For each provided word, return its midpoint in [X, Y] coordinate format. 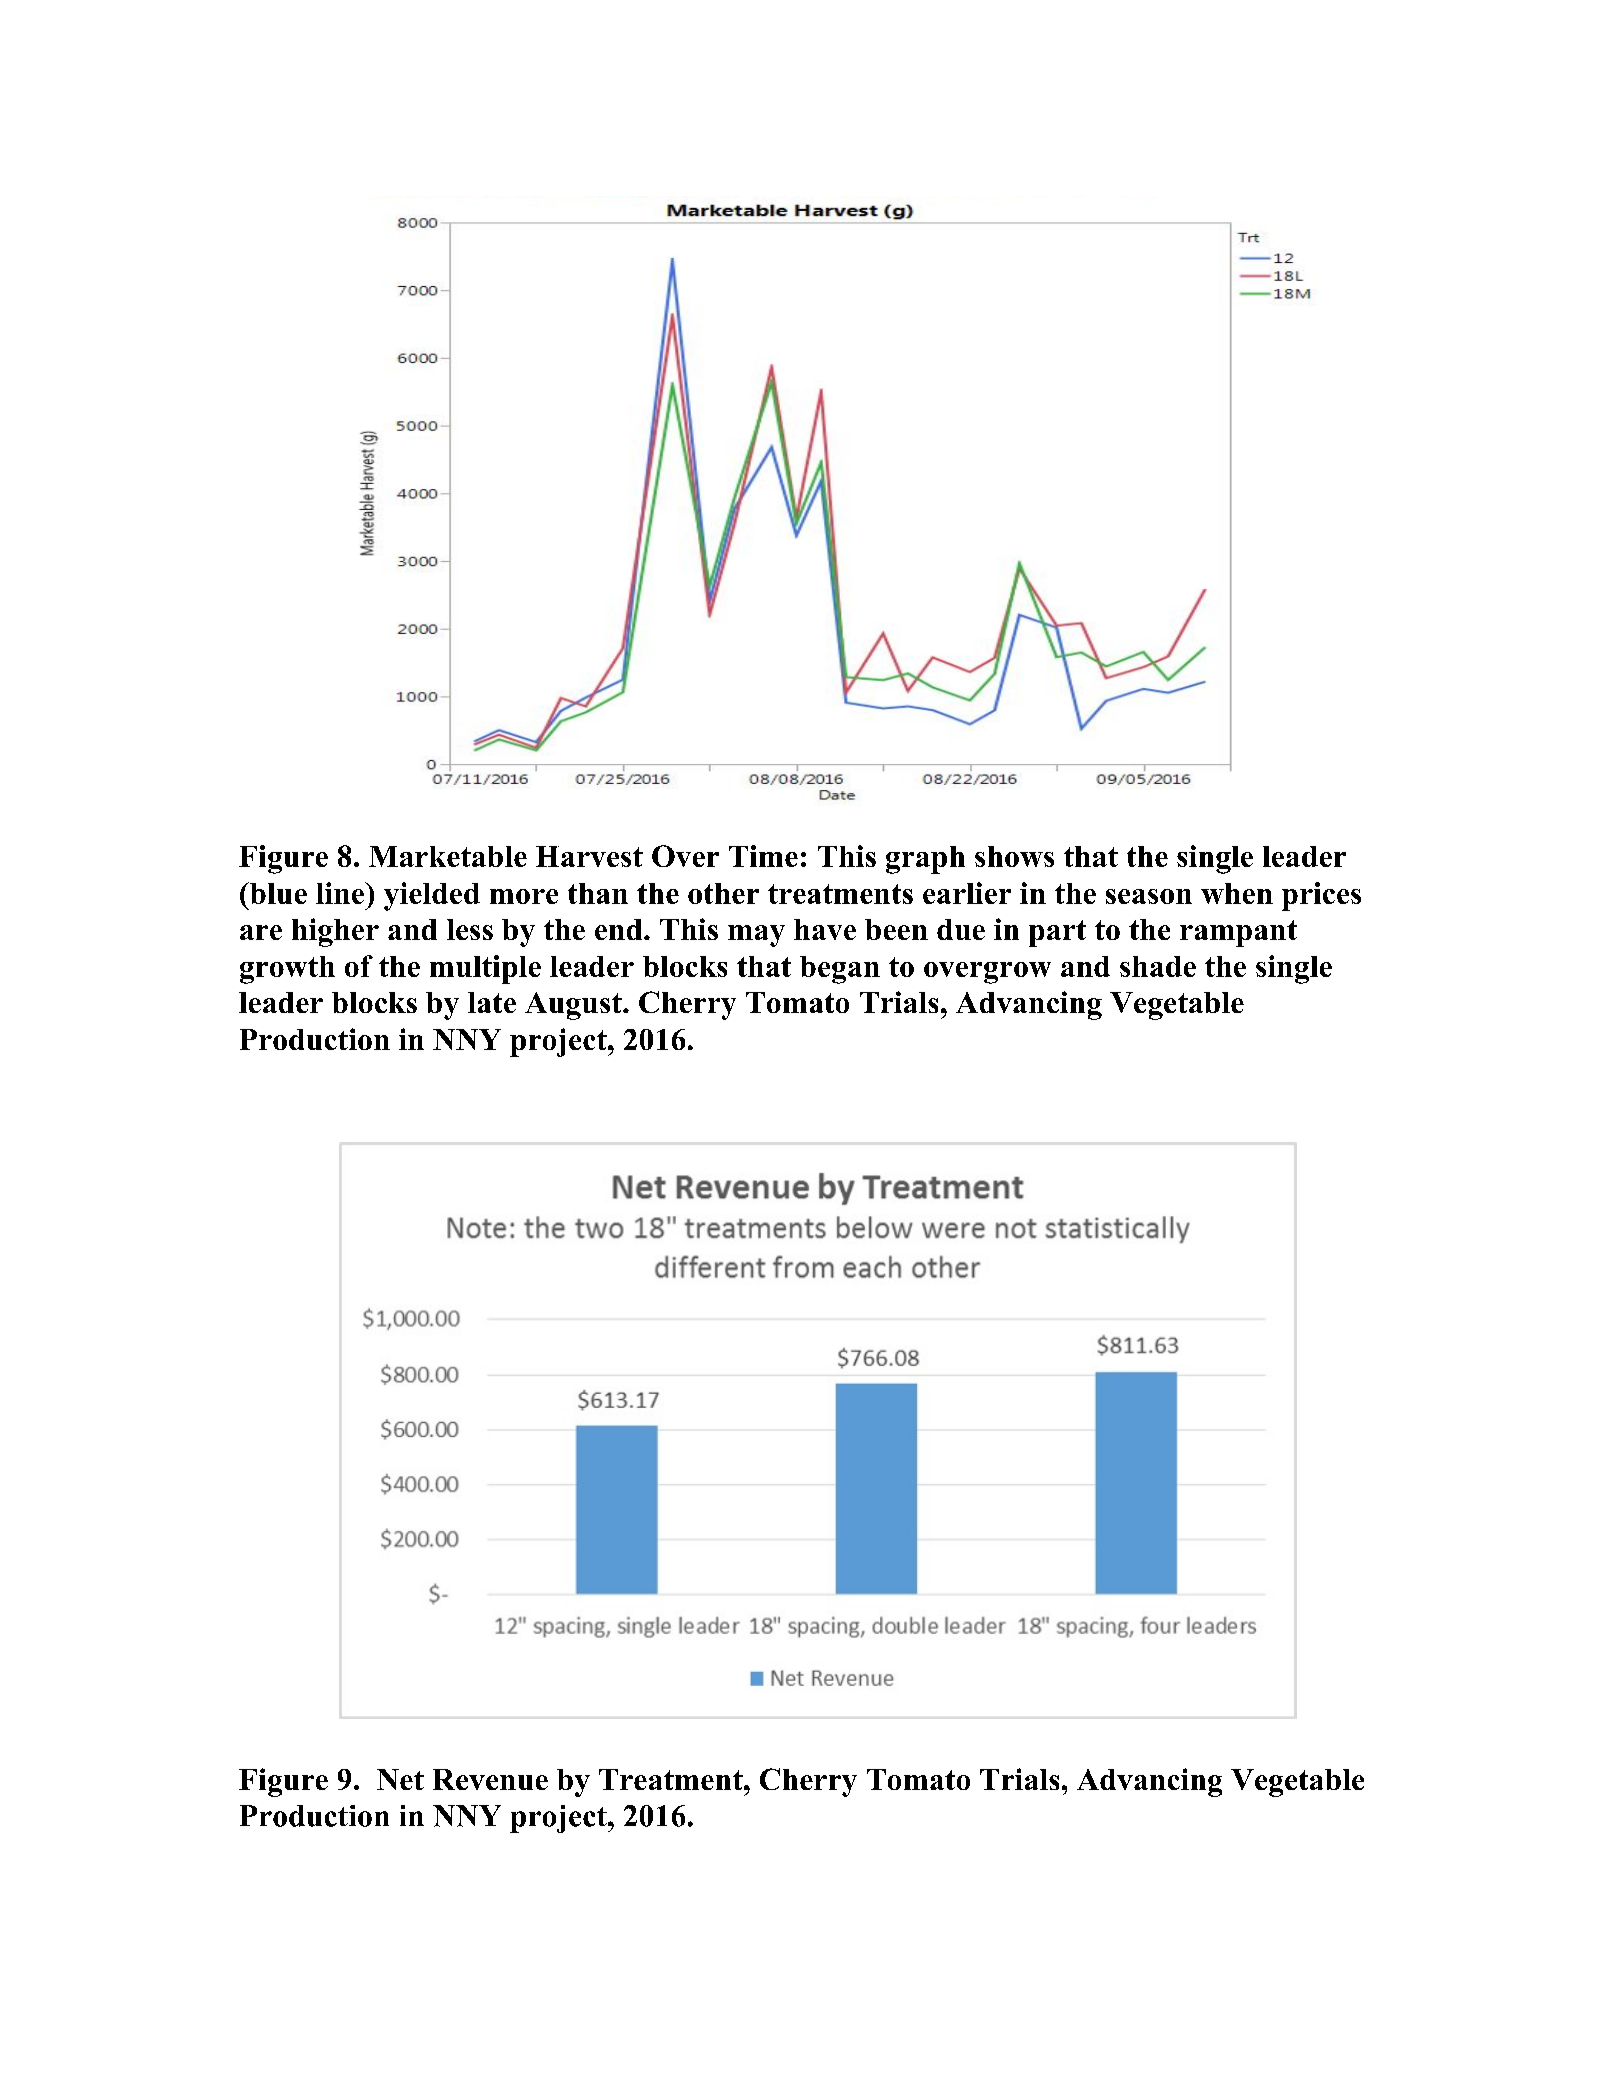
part [1057, 933]
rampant [1238, 933]
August [574, 1006]
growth [287, 970]
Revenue [490, 1779]
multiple [485, 969]
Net [400, 1779]
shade [1158, 966]
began [840, 970]
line [341, 893]
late [492, 1002]
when [1237, 893]
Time [763, 856]
